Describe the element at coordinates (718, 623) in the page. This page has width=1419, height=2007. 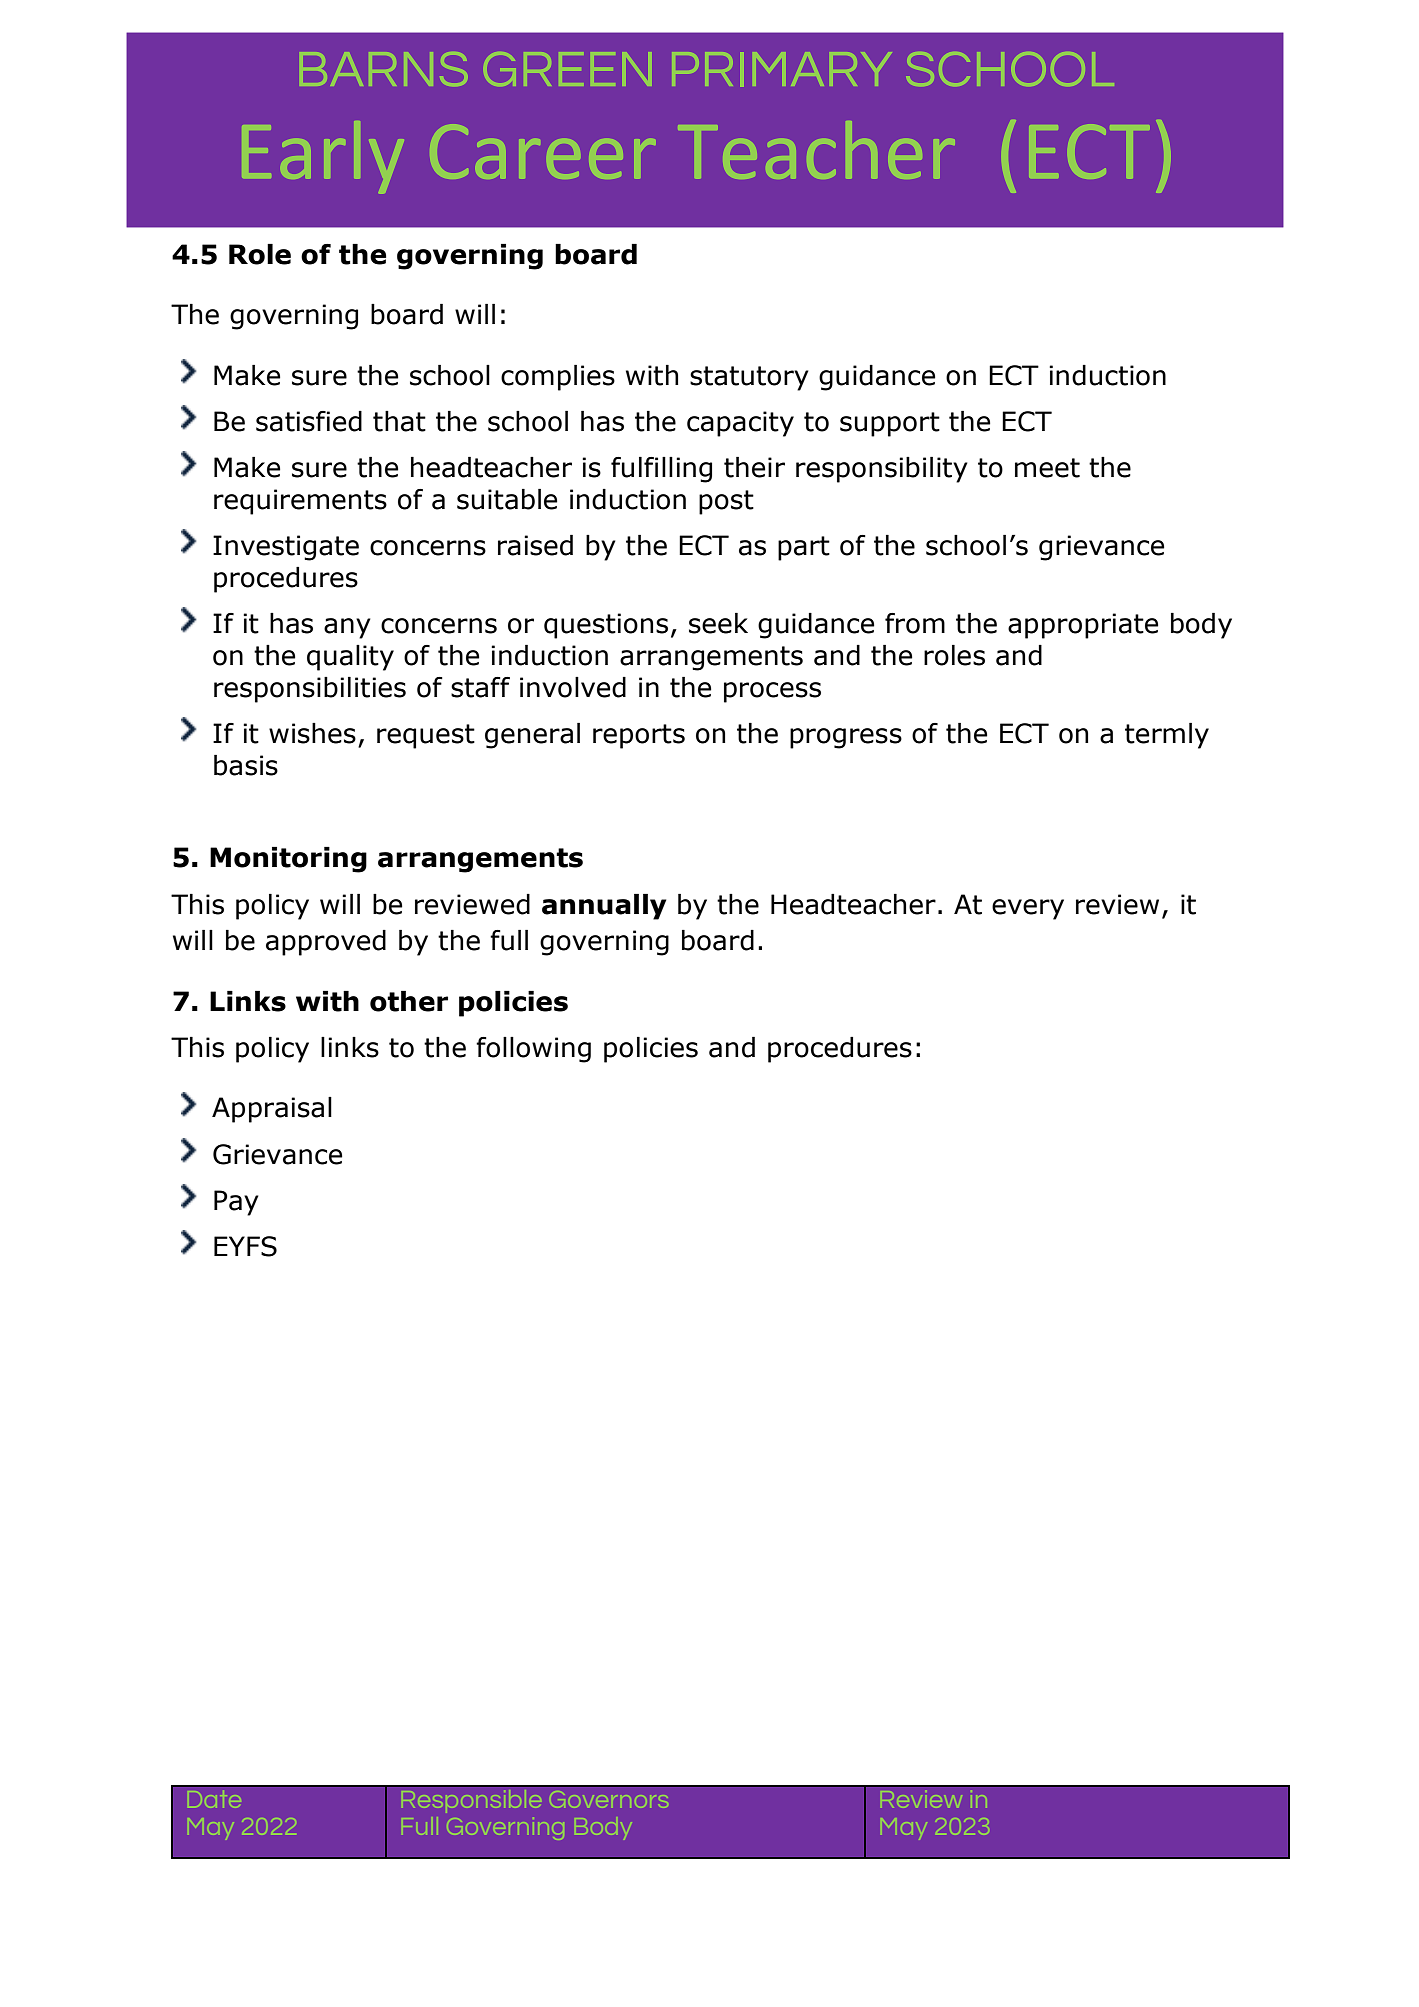
I see `seek` at that location.
